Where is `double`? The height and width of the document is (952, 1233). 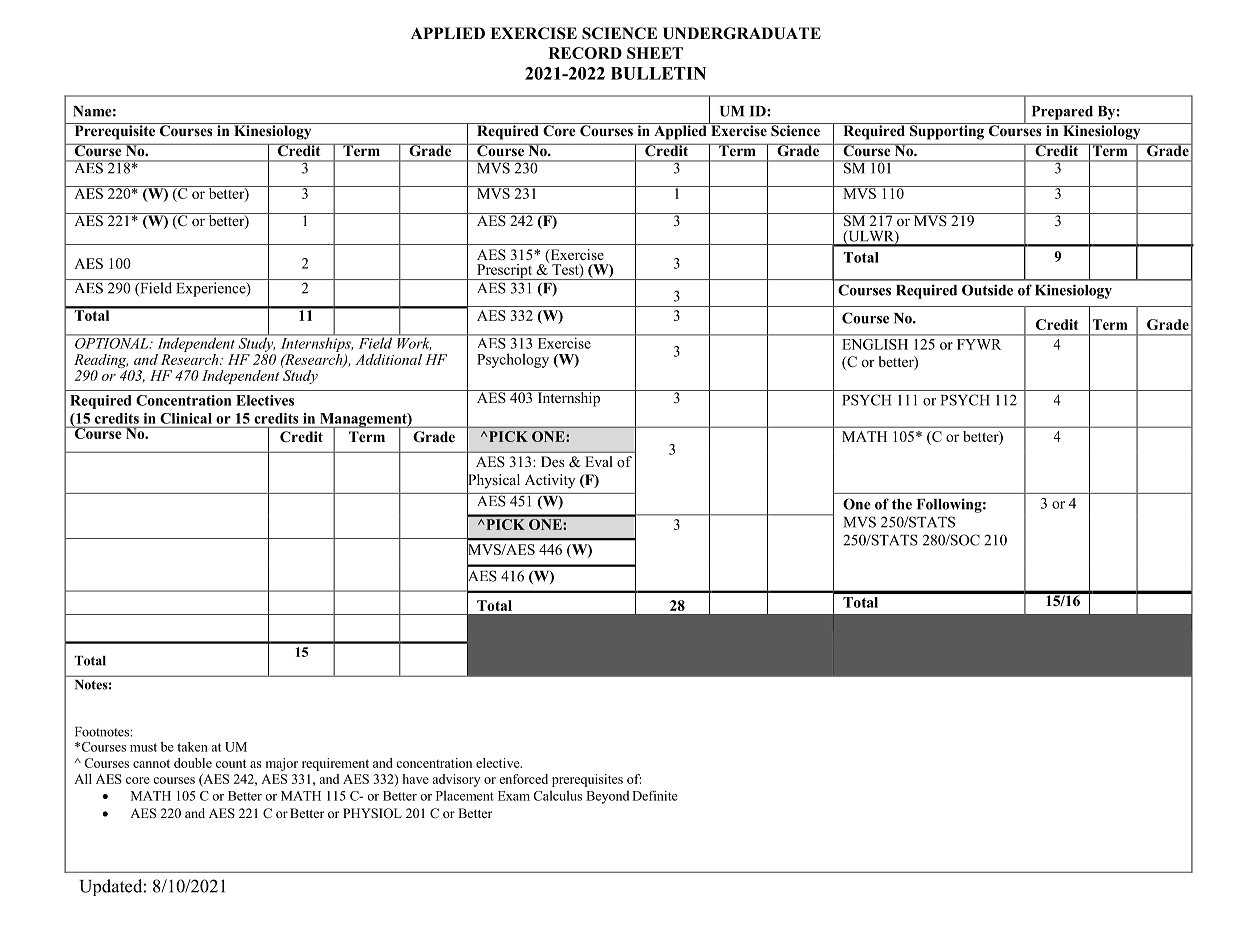
double is located at coordinates (193, 763).
